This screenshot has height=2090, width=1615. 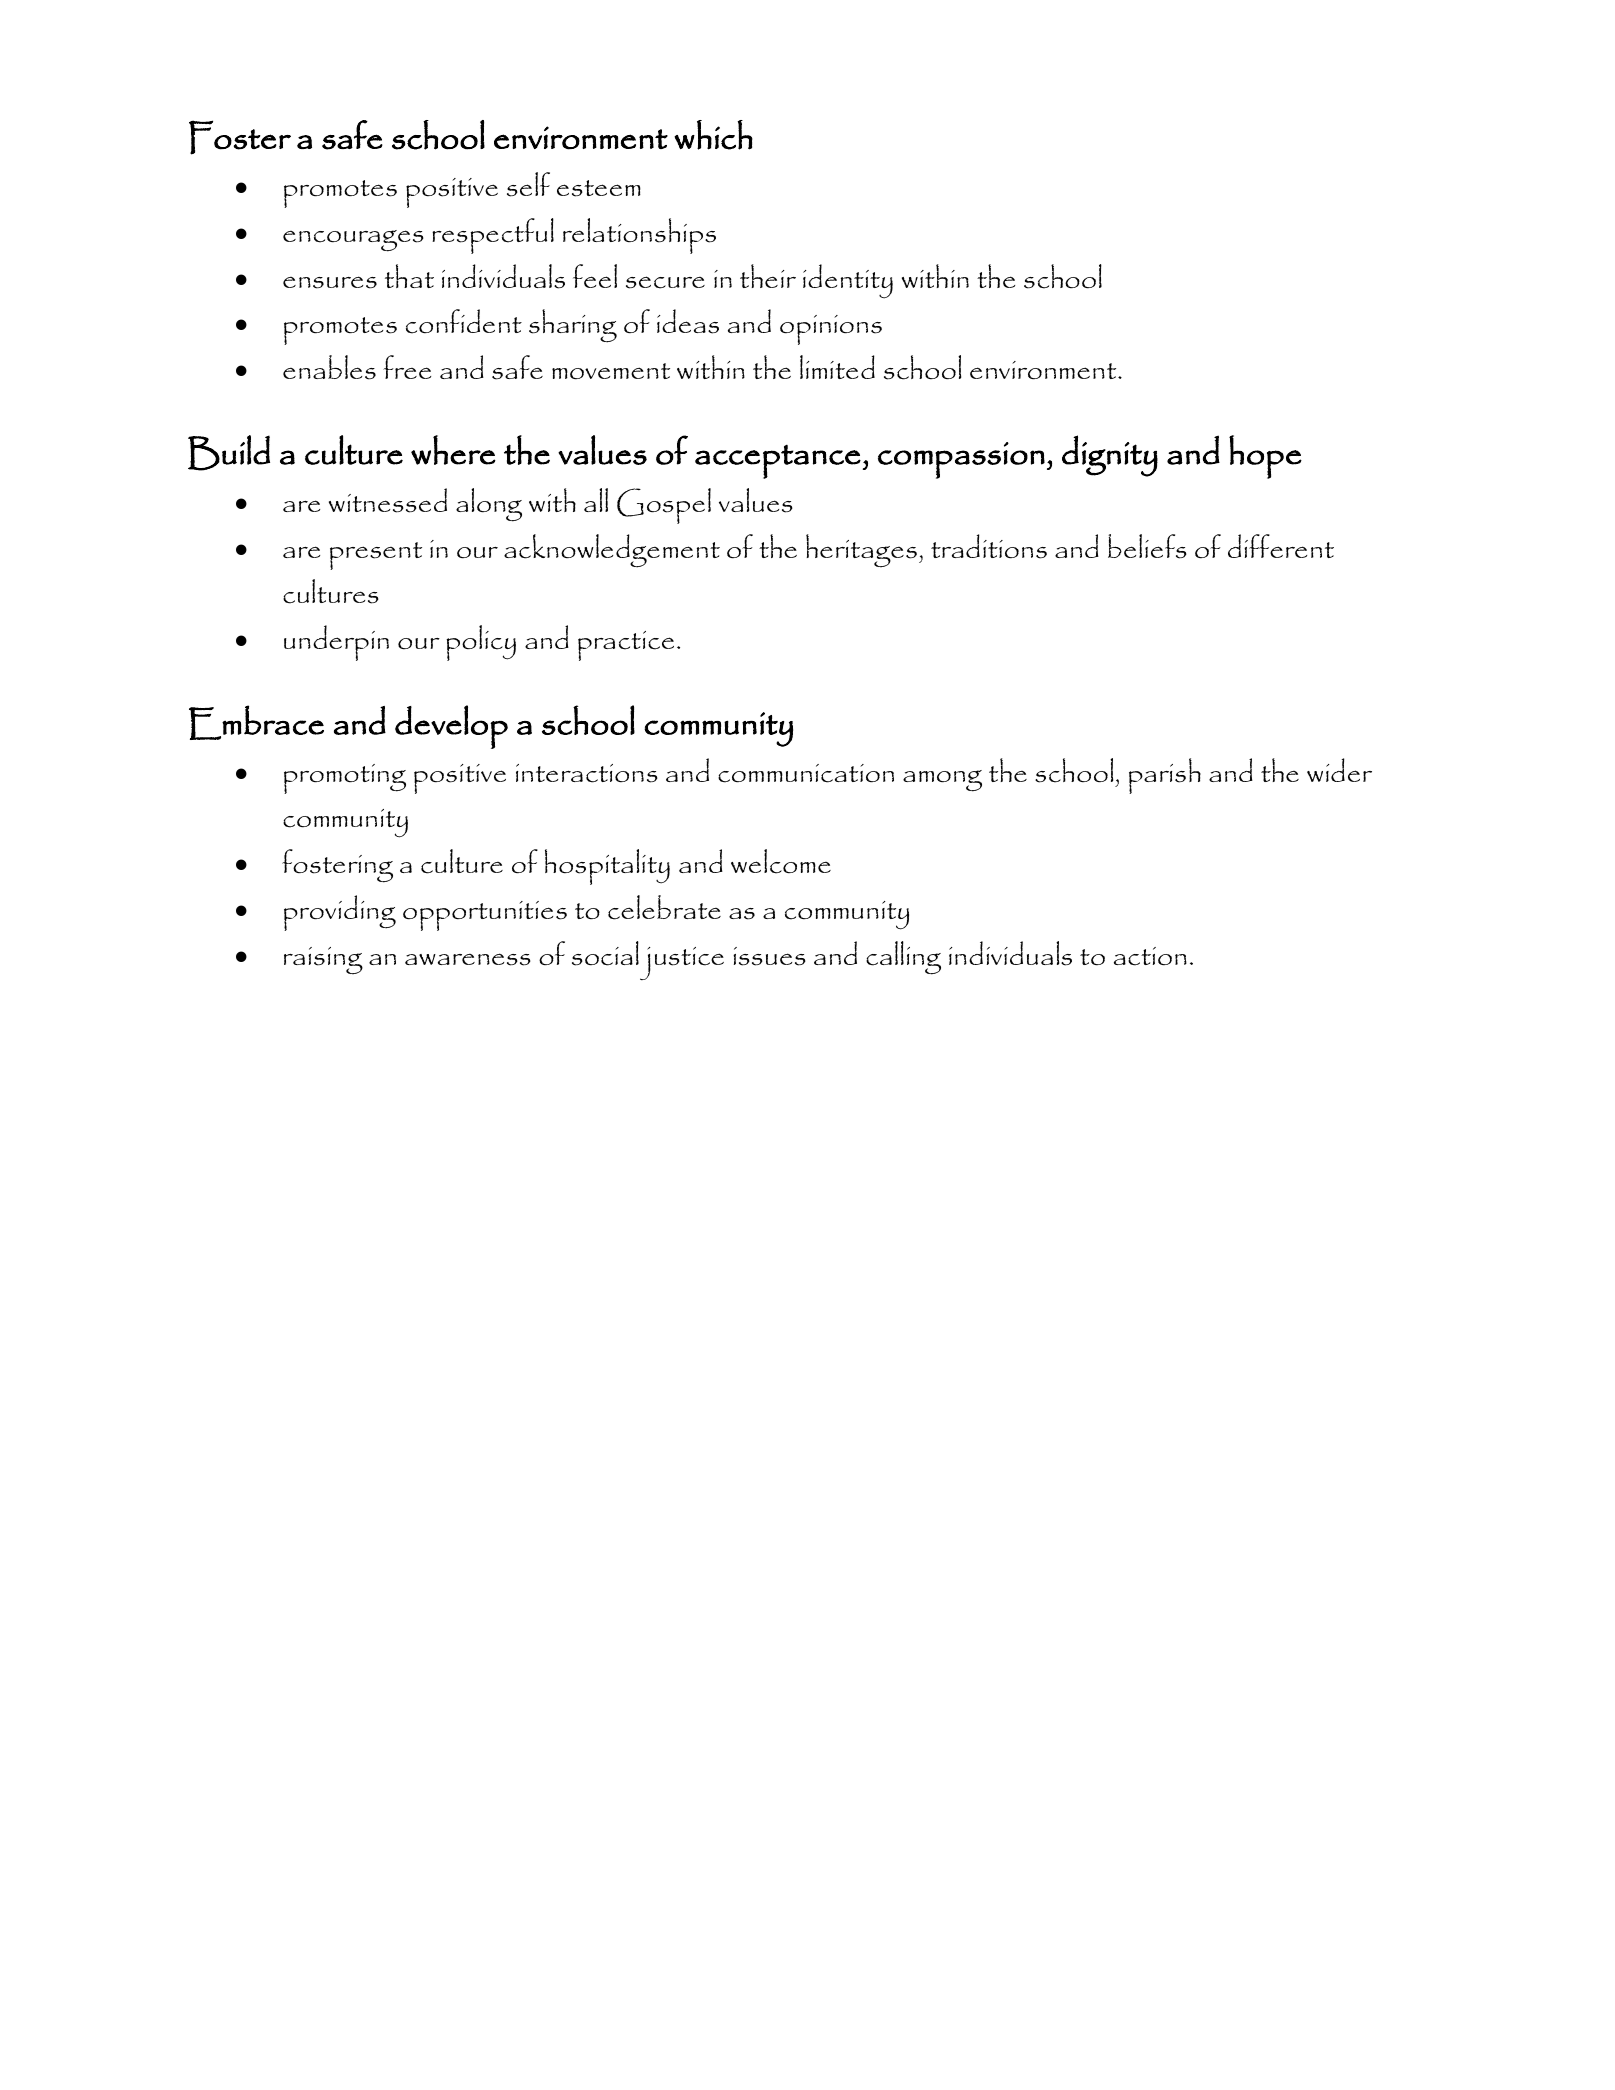 What do you see at coordinates (323, 961) in the screenshot?
I see `raising` at bounding box center [323, 961].
